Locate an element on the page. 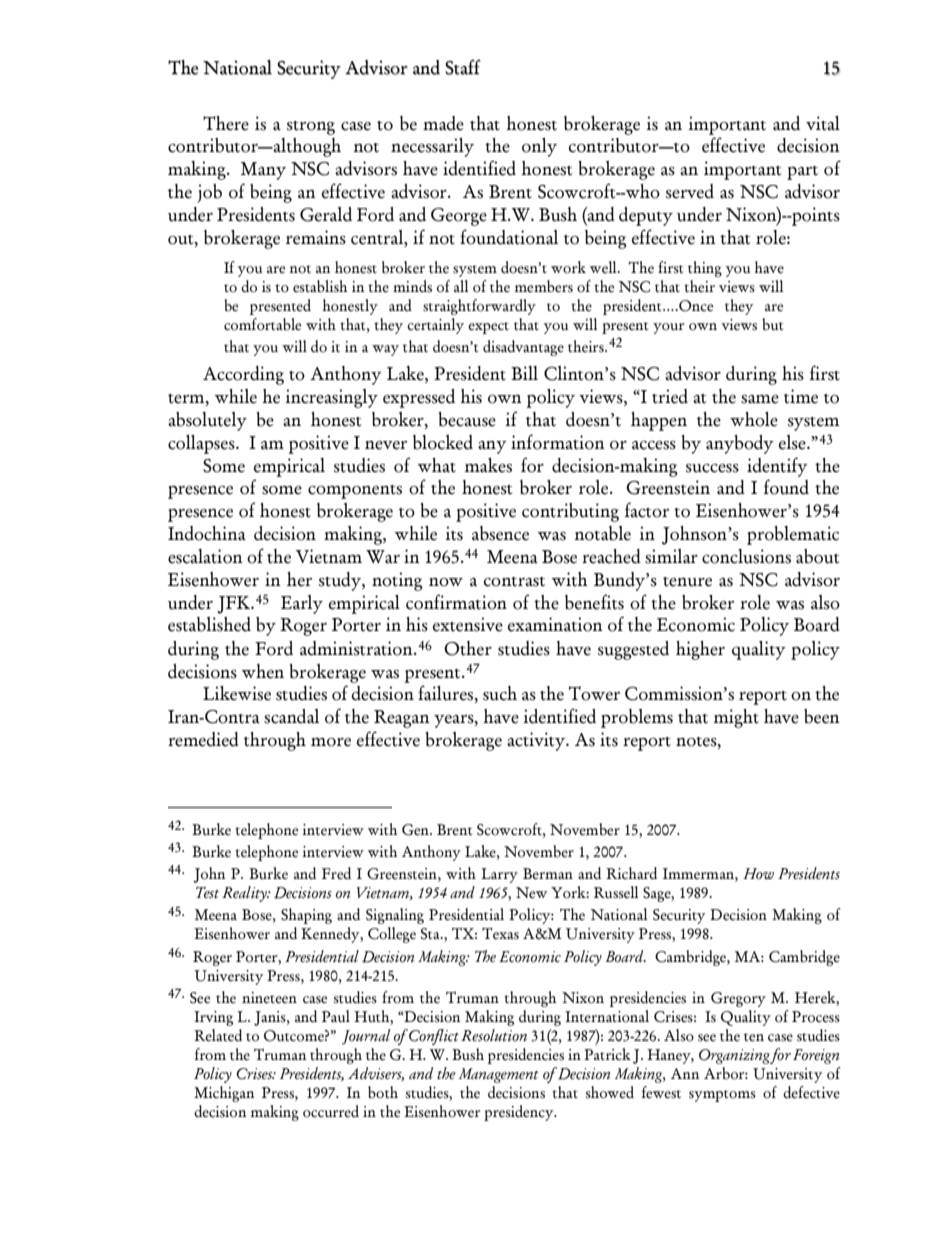  According is located at coordinates (243, 375).
